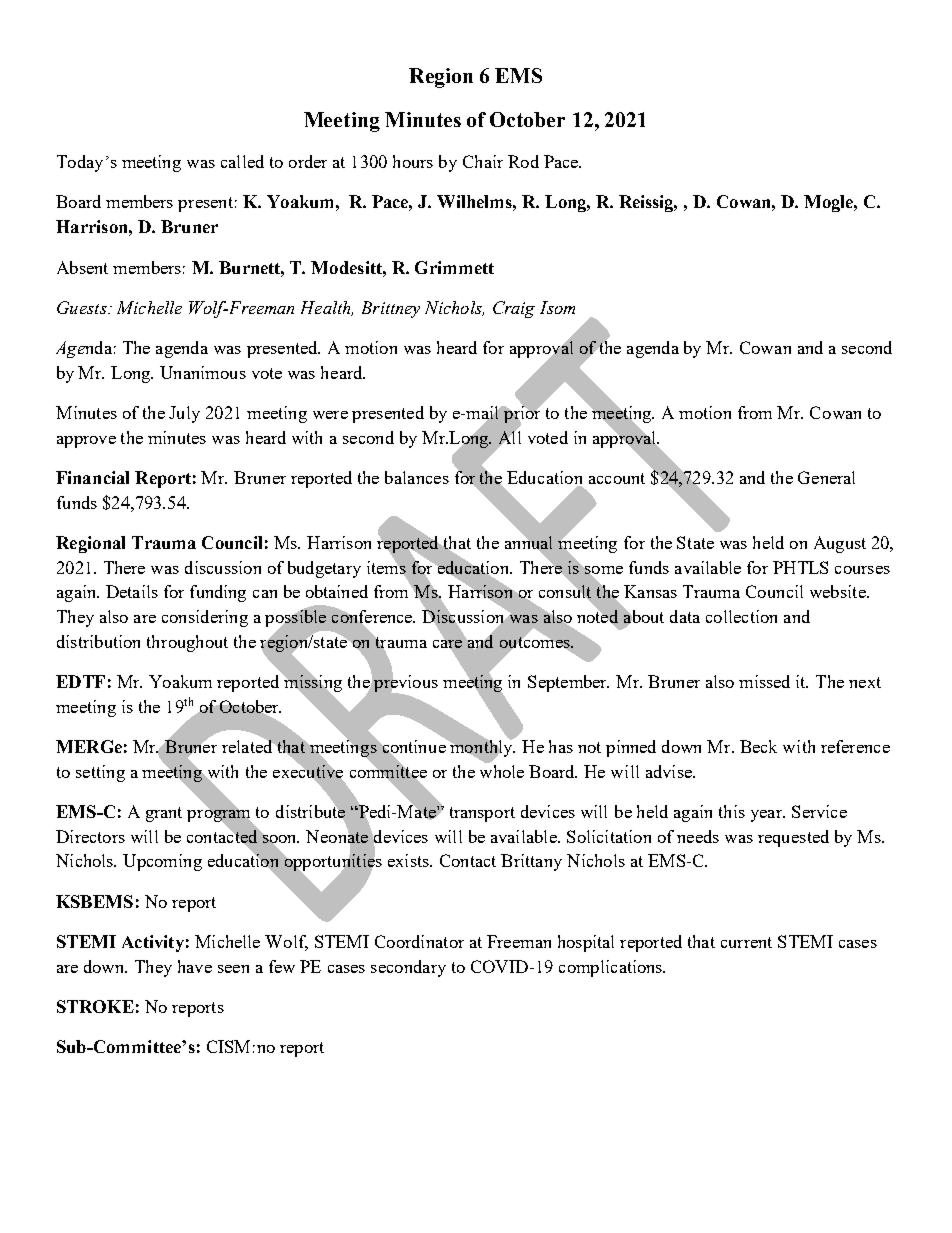 Image resolution: width=952 pixels, height=1233 pixels. Describe the element at coordinates (523, 161) in the screenshot. I see `Rod` at that location.
